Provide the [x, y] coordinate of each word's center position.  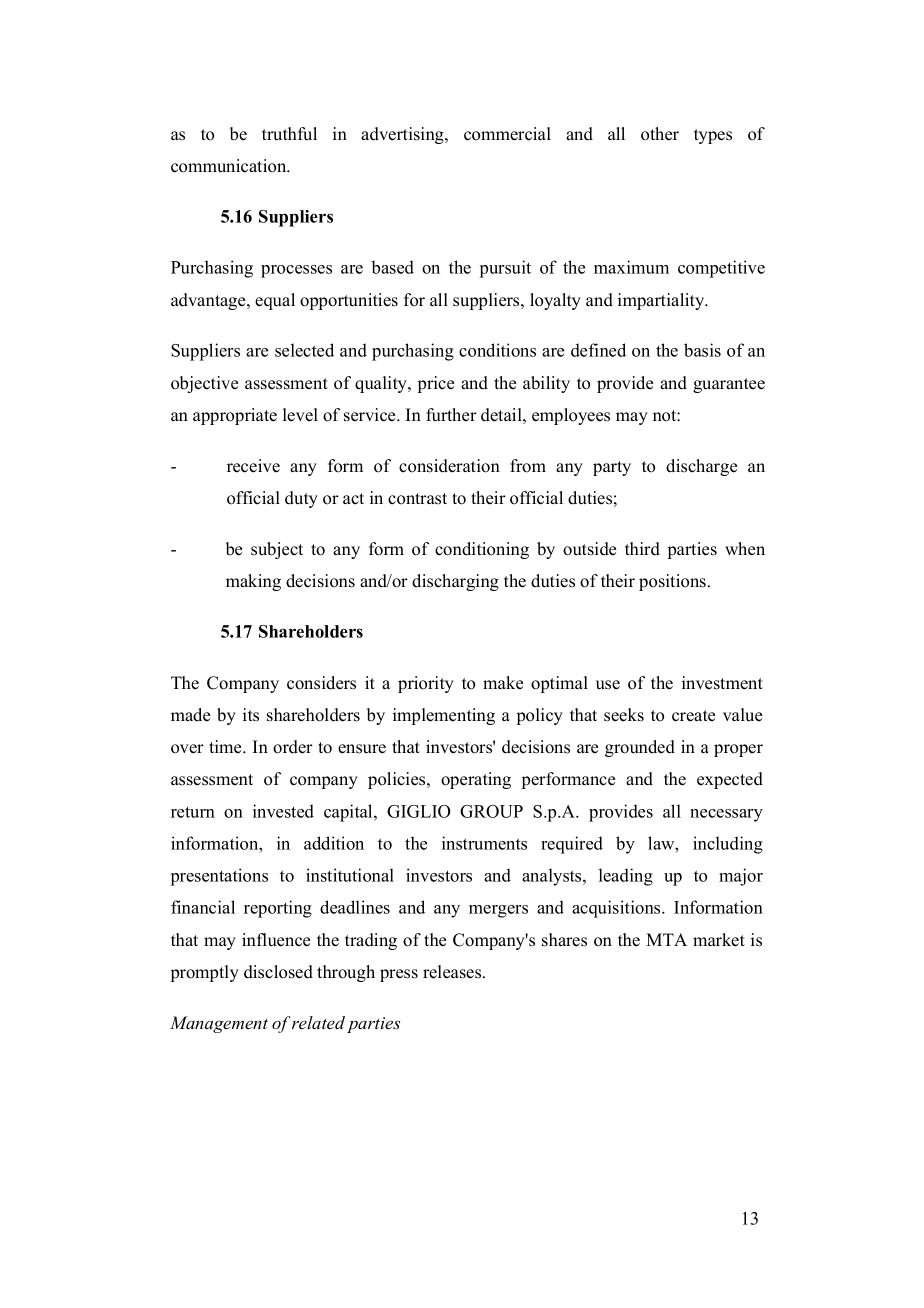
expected [730, 780]
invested [283, 811]
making [253, 582]
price [436, 384]
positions [674, 582]
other [660, 134]
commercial [507, 134]
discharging [455, 582]
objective [204, 384]
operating [476, 780]
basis [702, 350]
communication [230, 166]
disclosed [278, 972]
